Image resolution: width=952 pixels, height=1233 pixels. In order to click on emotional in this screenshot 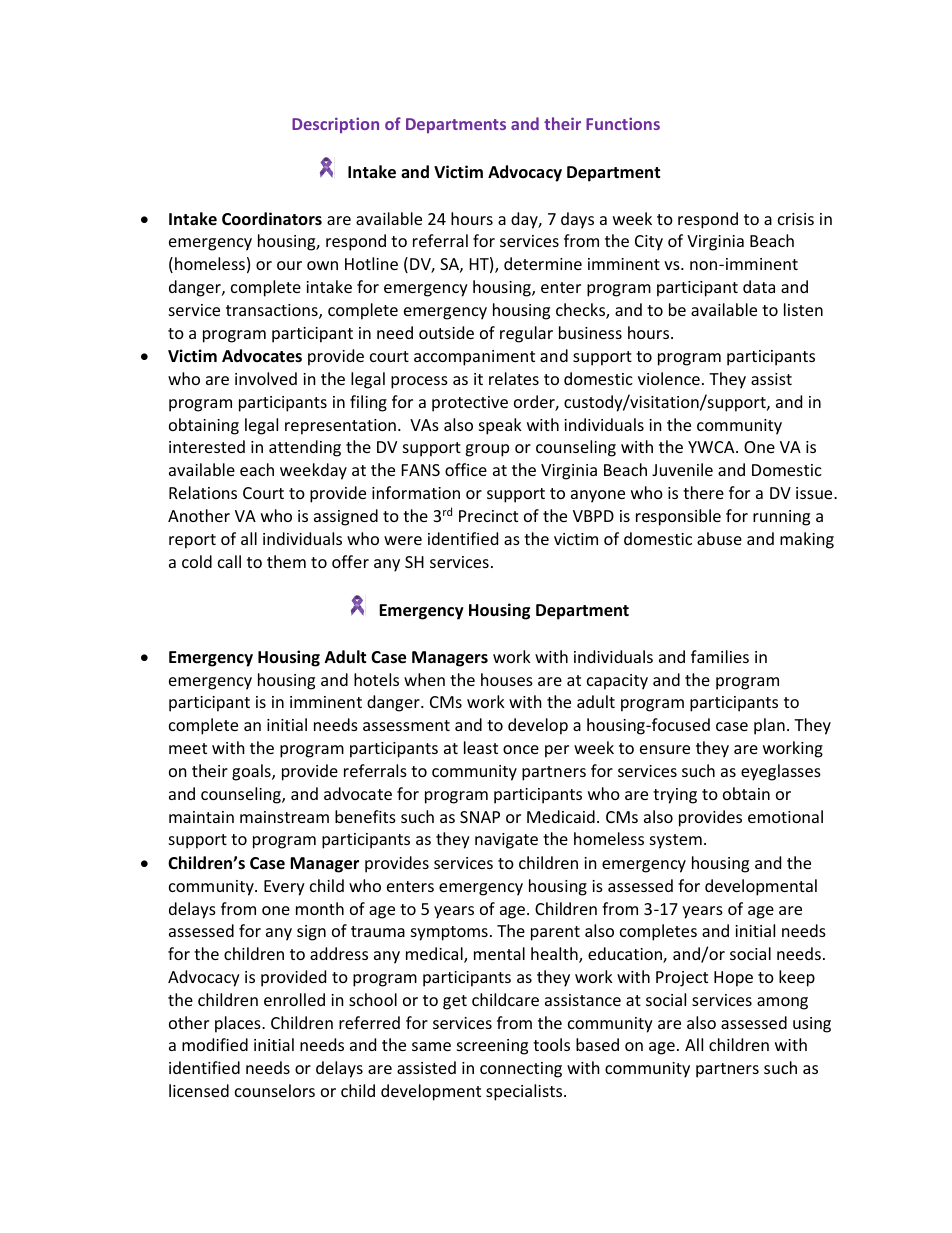, I will do `click(785, 816)`.
